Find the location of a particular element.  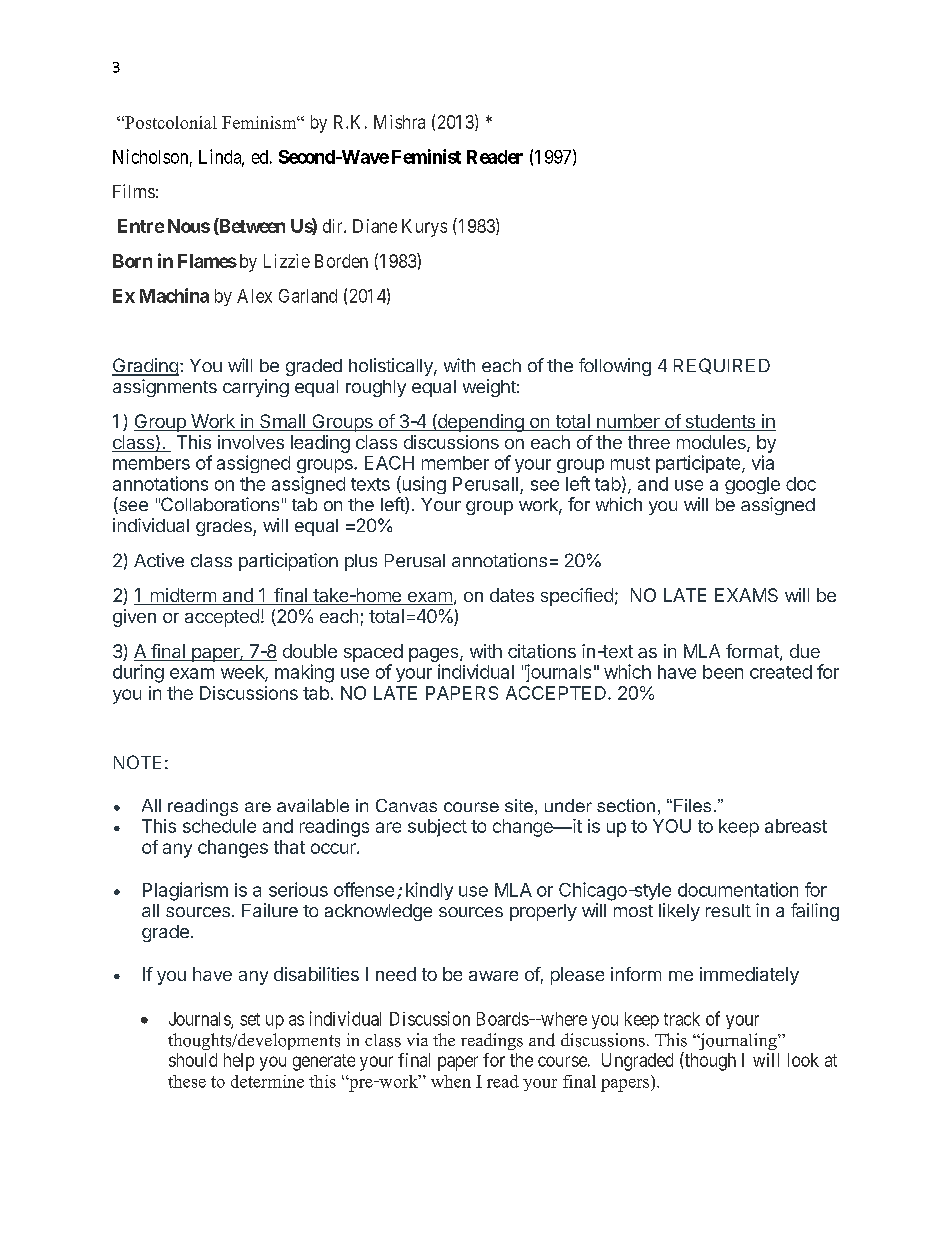

dates is located at coordinates (512, 595).
